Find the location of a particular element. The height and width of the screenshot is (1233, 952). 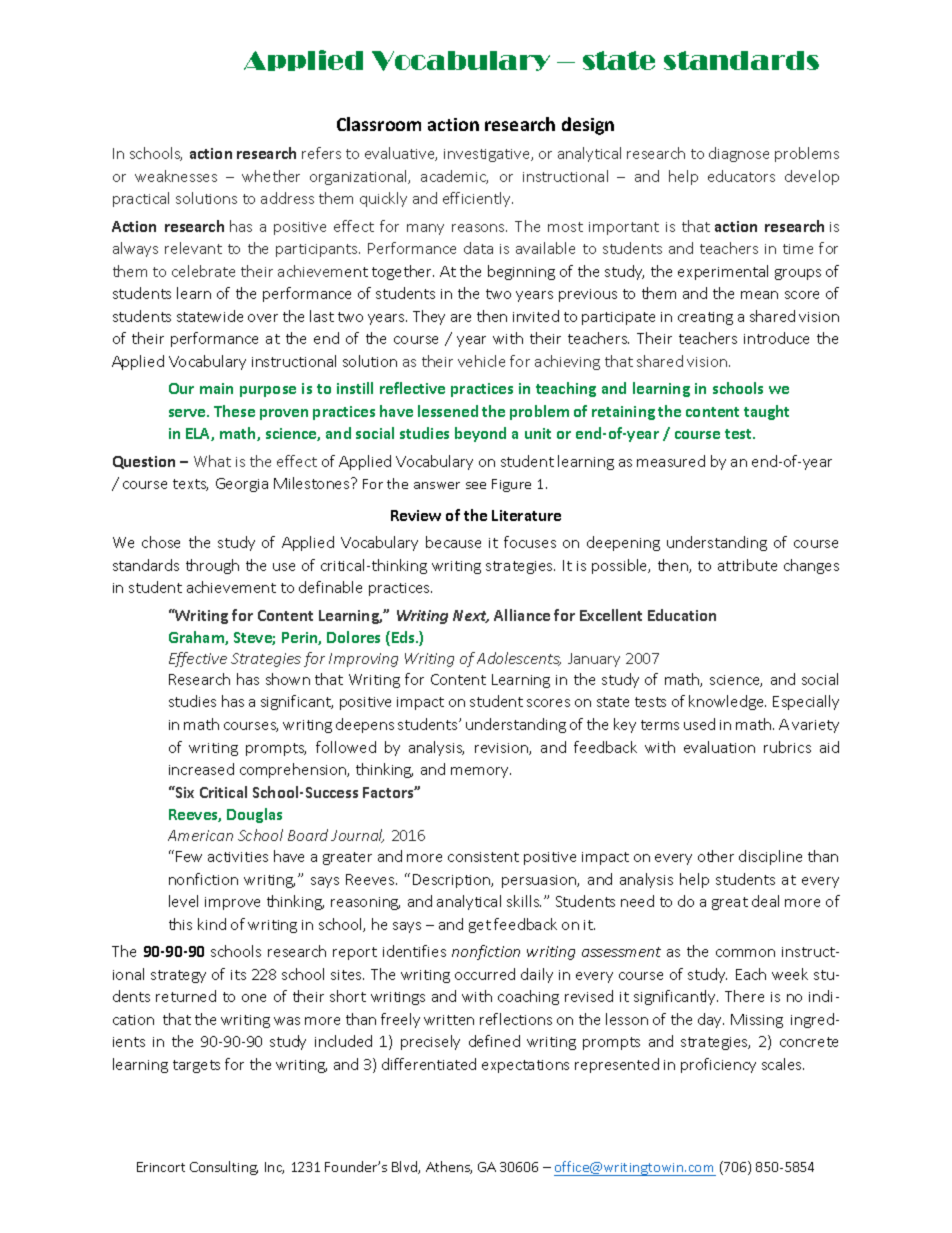

Consulting is located at coordinates (224, 1168).
